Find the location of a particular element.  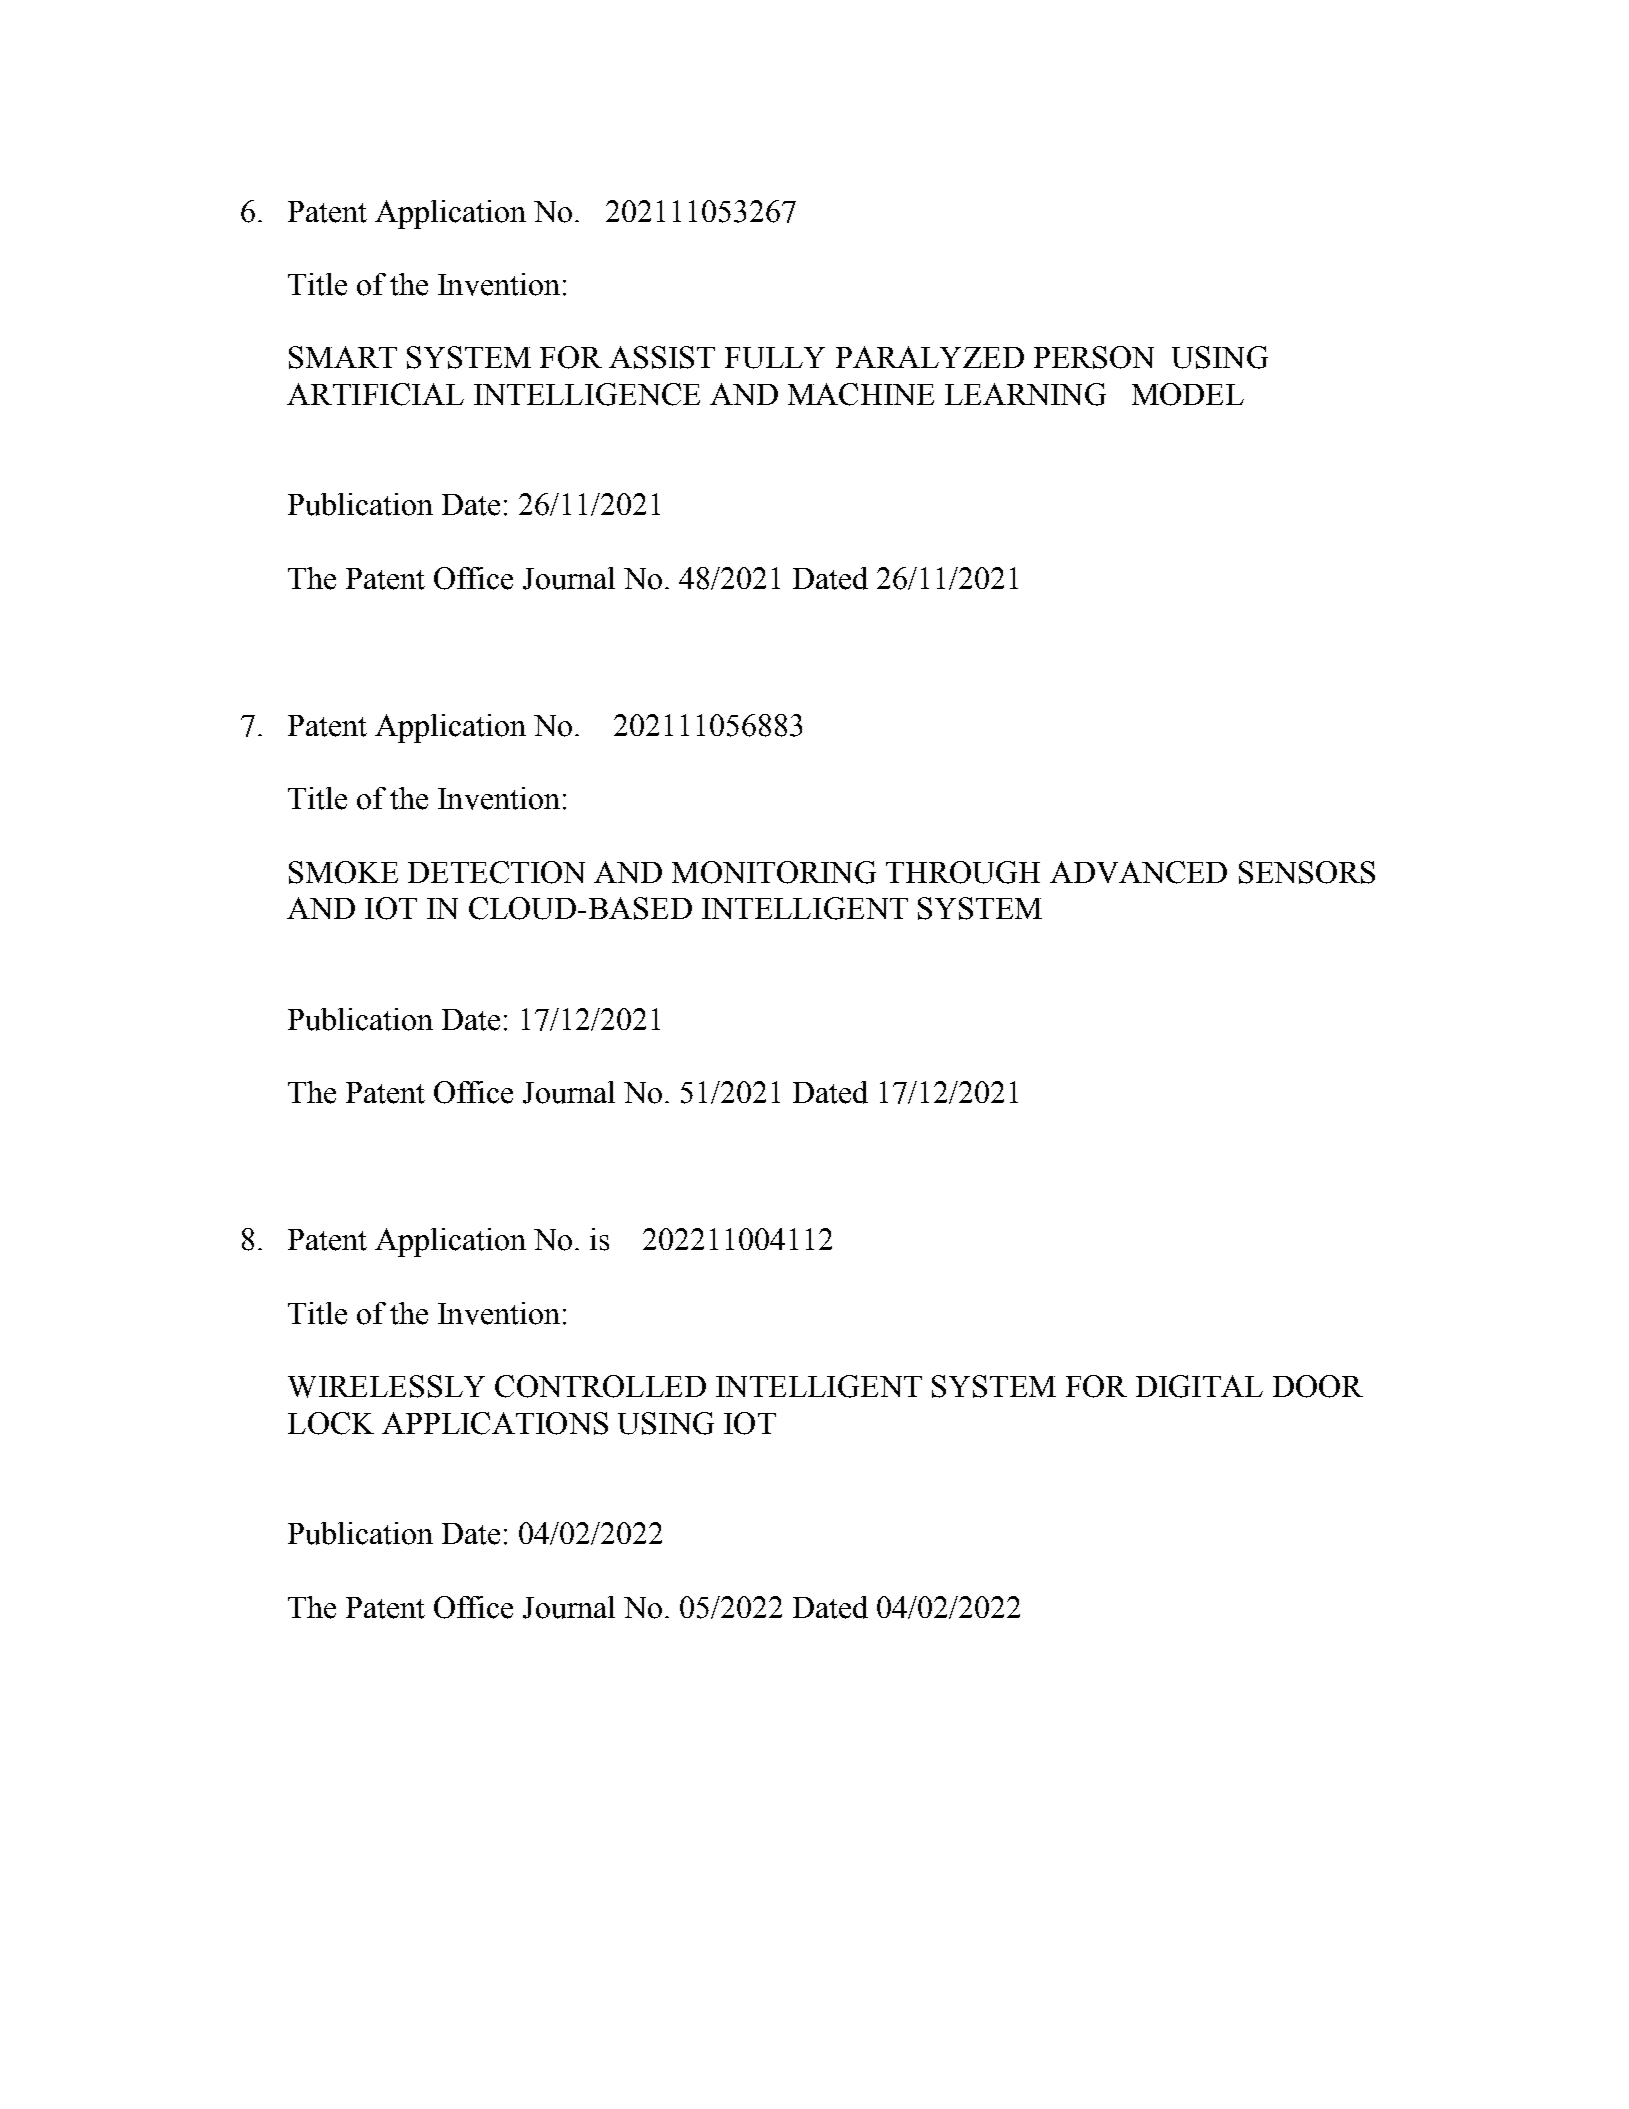

WIRELESSLY is located at coordinates (386, 1386).
